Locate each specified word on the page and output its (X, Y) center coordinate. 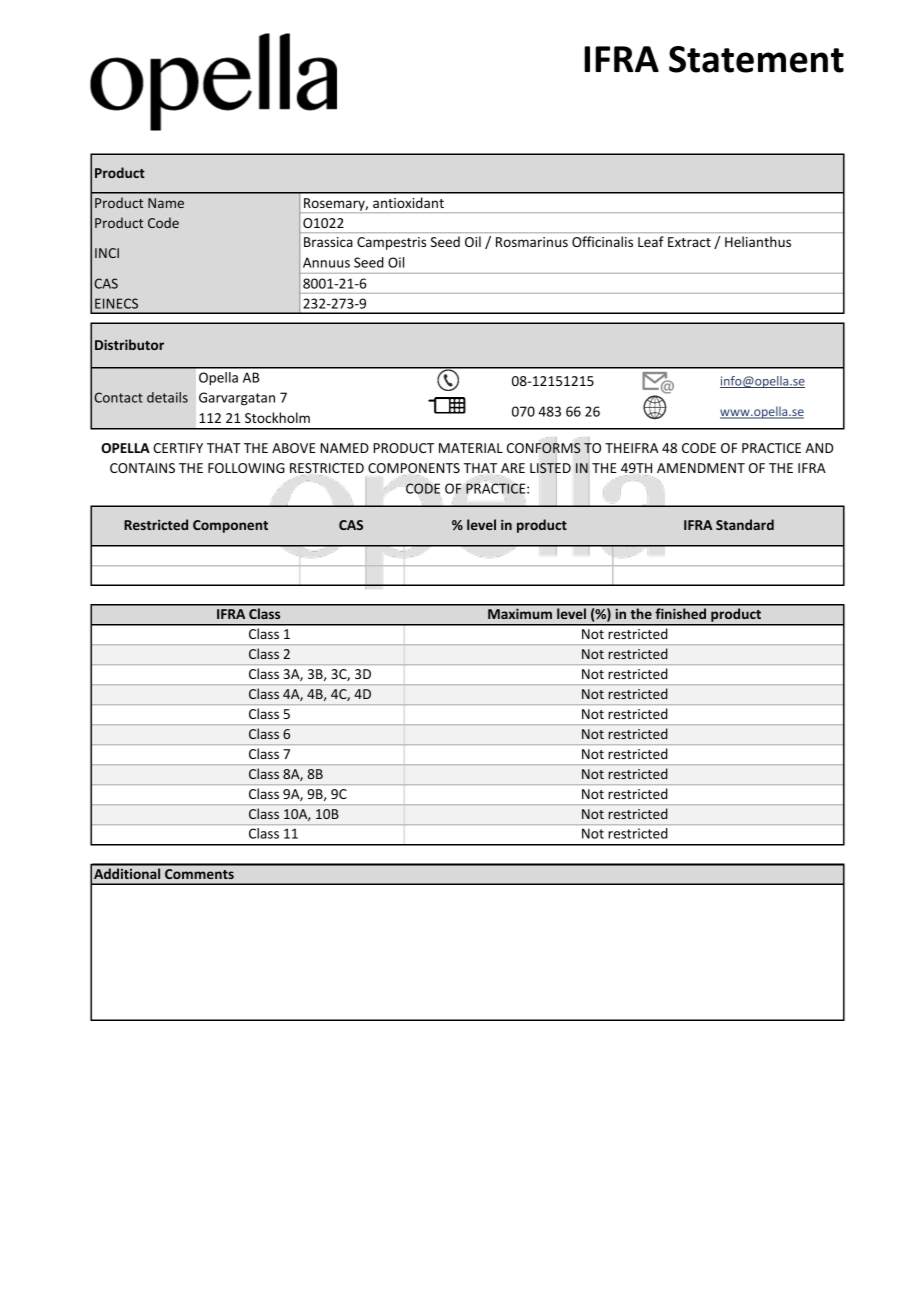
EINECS (116, 303)
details (167, 397)
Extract (689, 242)
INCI (107, 253)
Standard (745, 524)
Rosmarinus (532, 242)
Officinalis (602, 241)
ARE (513, 468)
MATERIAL (471, 448)
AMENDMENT (701, 468)
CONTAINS (142, 468)
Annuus (326, 262)
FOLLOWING (246, 468)
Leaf (651, 241)
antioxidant (408, 202)
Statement (756, 59)
